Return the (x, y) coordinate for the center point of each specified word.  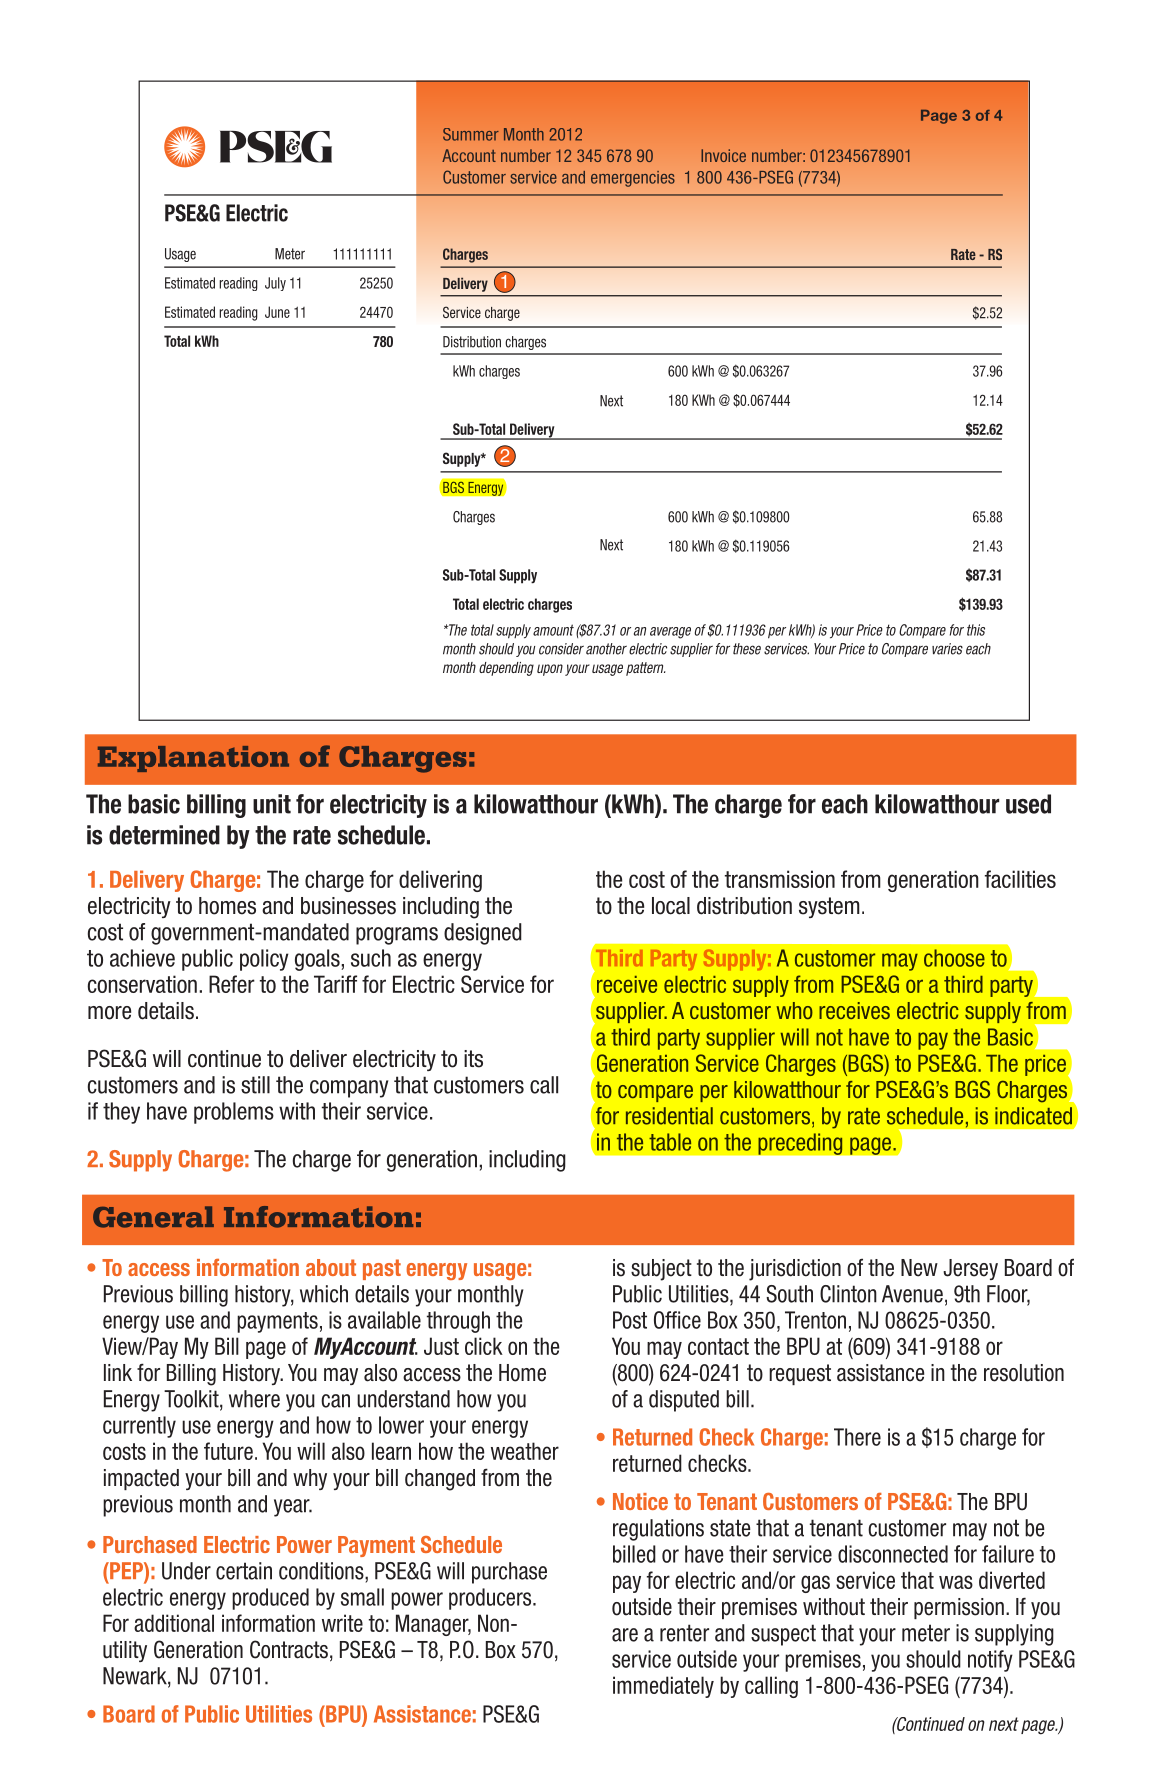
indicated (1033, 1116)
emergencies (633, 179)
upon (550, 670)
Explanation (193, 759)
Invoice (723, 155)
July (275, 284)
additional (174, 1623)
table (670, 1142)
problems (234, 1113)
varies (947, 649)
